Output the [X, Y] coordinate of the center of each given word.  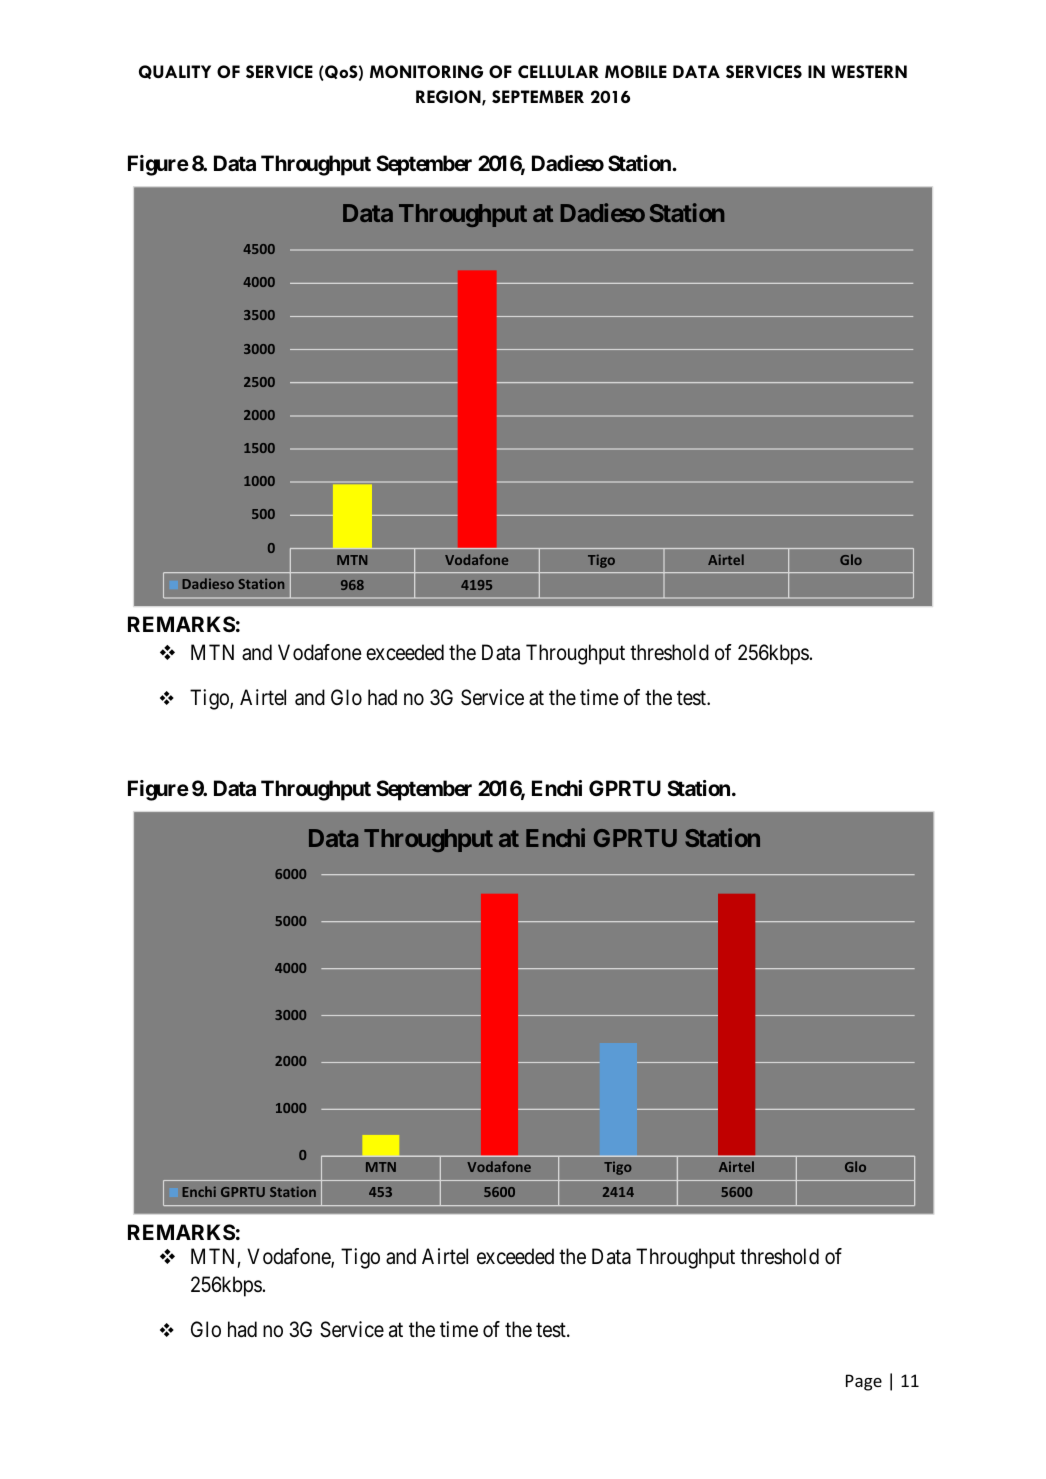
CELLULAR [558, 71]
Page [864, 1382]
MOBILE [636, 71]
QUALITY [175, 72]
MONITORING [426, 71]
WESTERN [869, 71]
